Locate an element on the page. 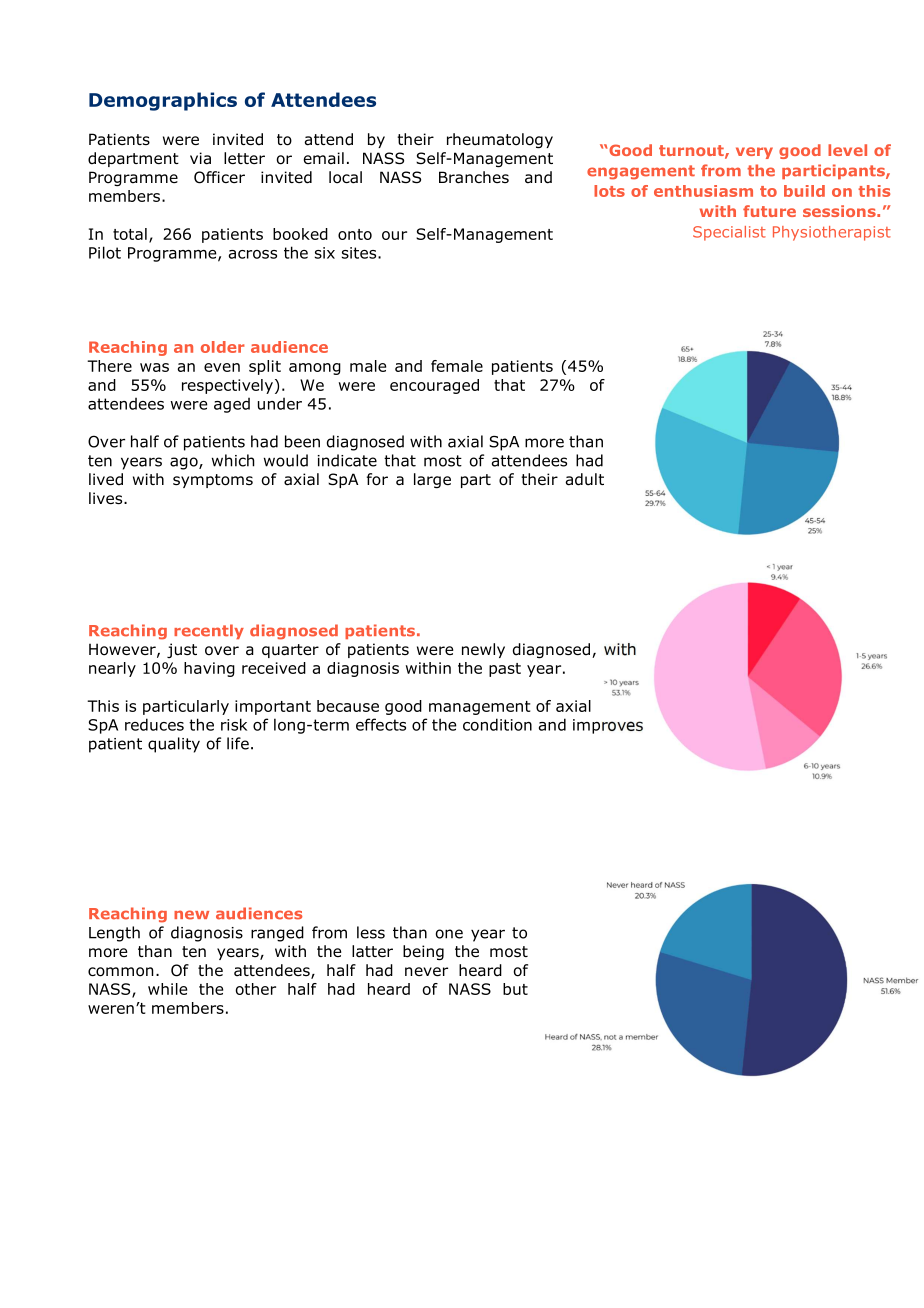 The height and width of the page is (1308, 924). quality is located at coordinates (174, 745).
